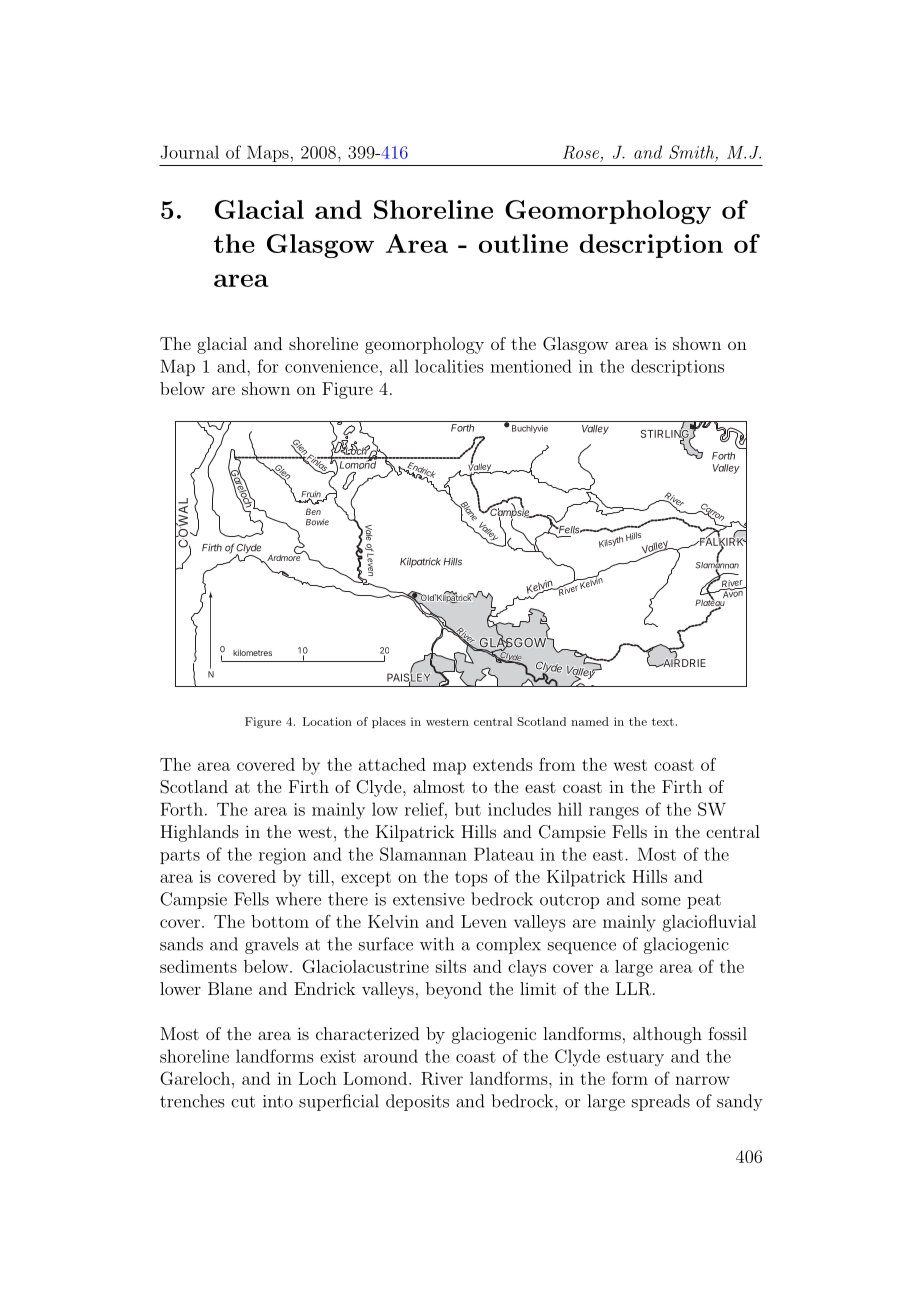 This image has height=1308, width=924. What do you see at coordinates (243, 1102) in the image?
I see `cut` at bounding box center [243, 1102].
